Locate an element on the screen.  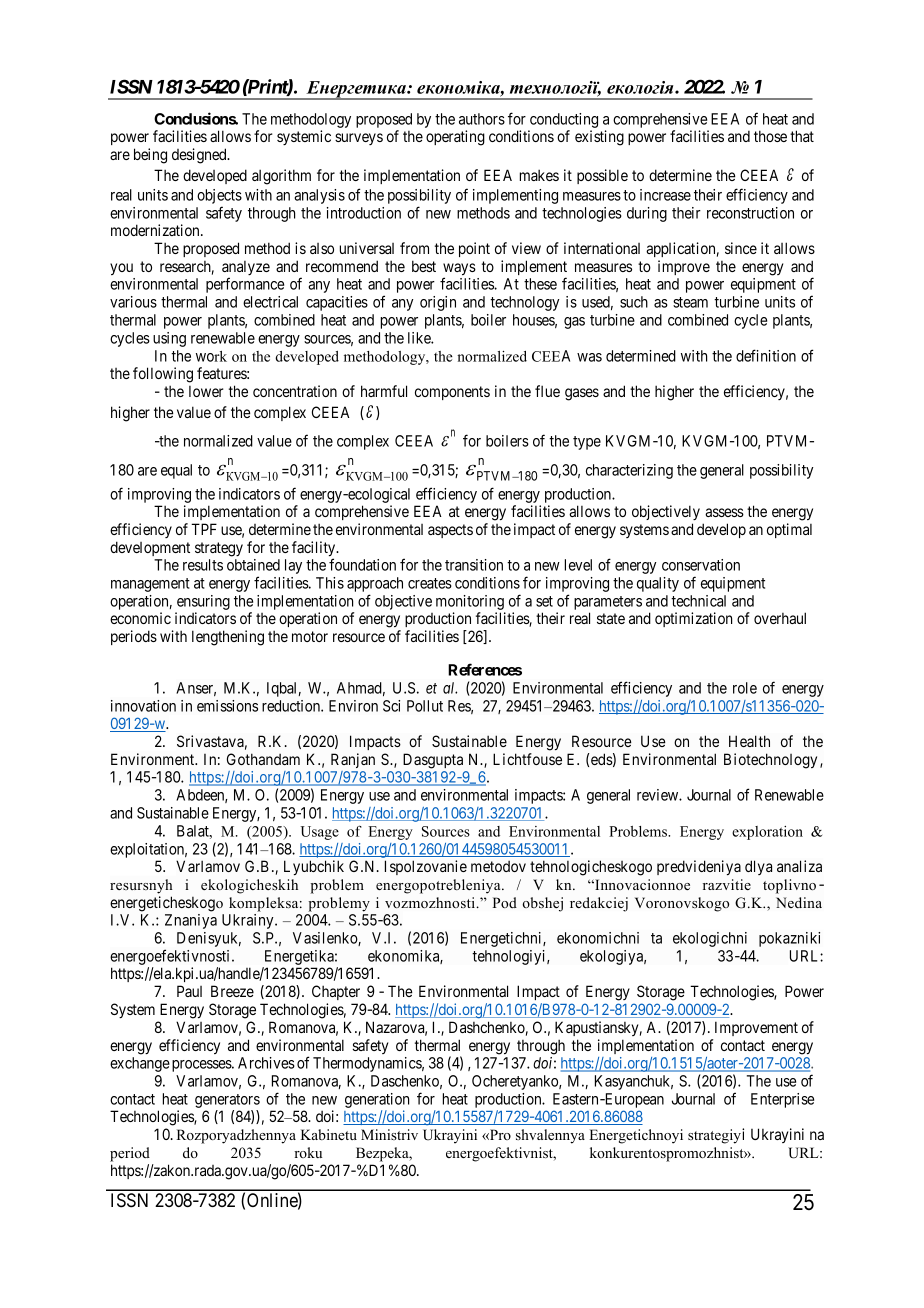
generators is located at coordinates (227, 1101).
